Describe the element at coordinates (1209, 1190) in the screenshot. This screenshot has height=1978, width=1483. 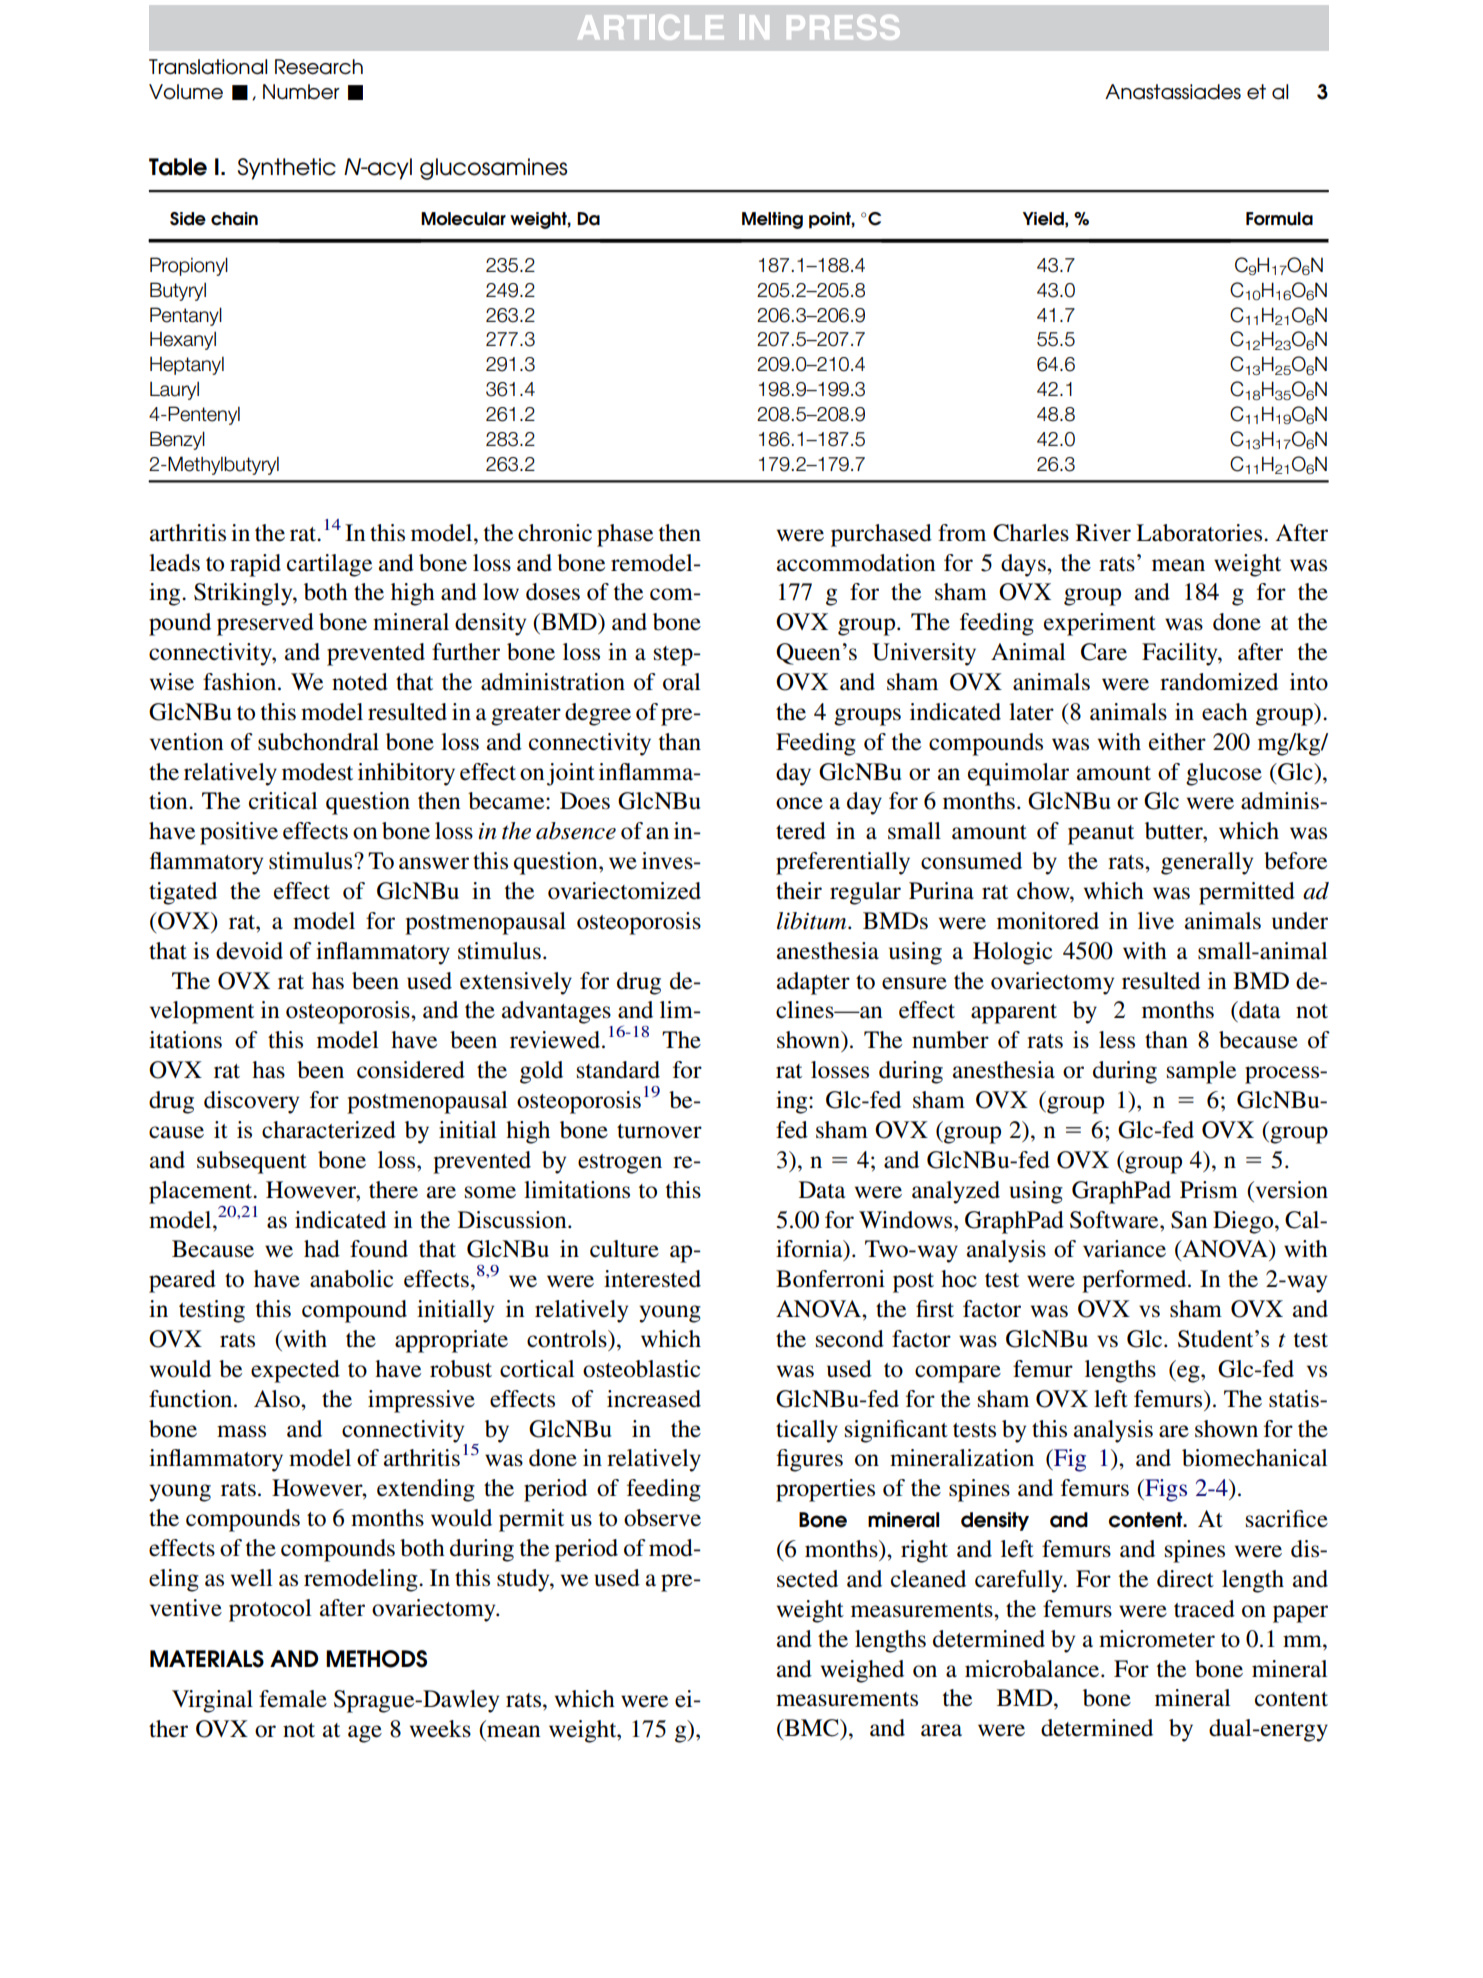
I see `Prism` at that location.
